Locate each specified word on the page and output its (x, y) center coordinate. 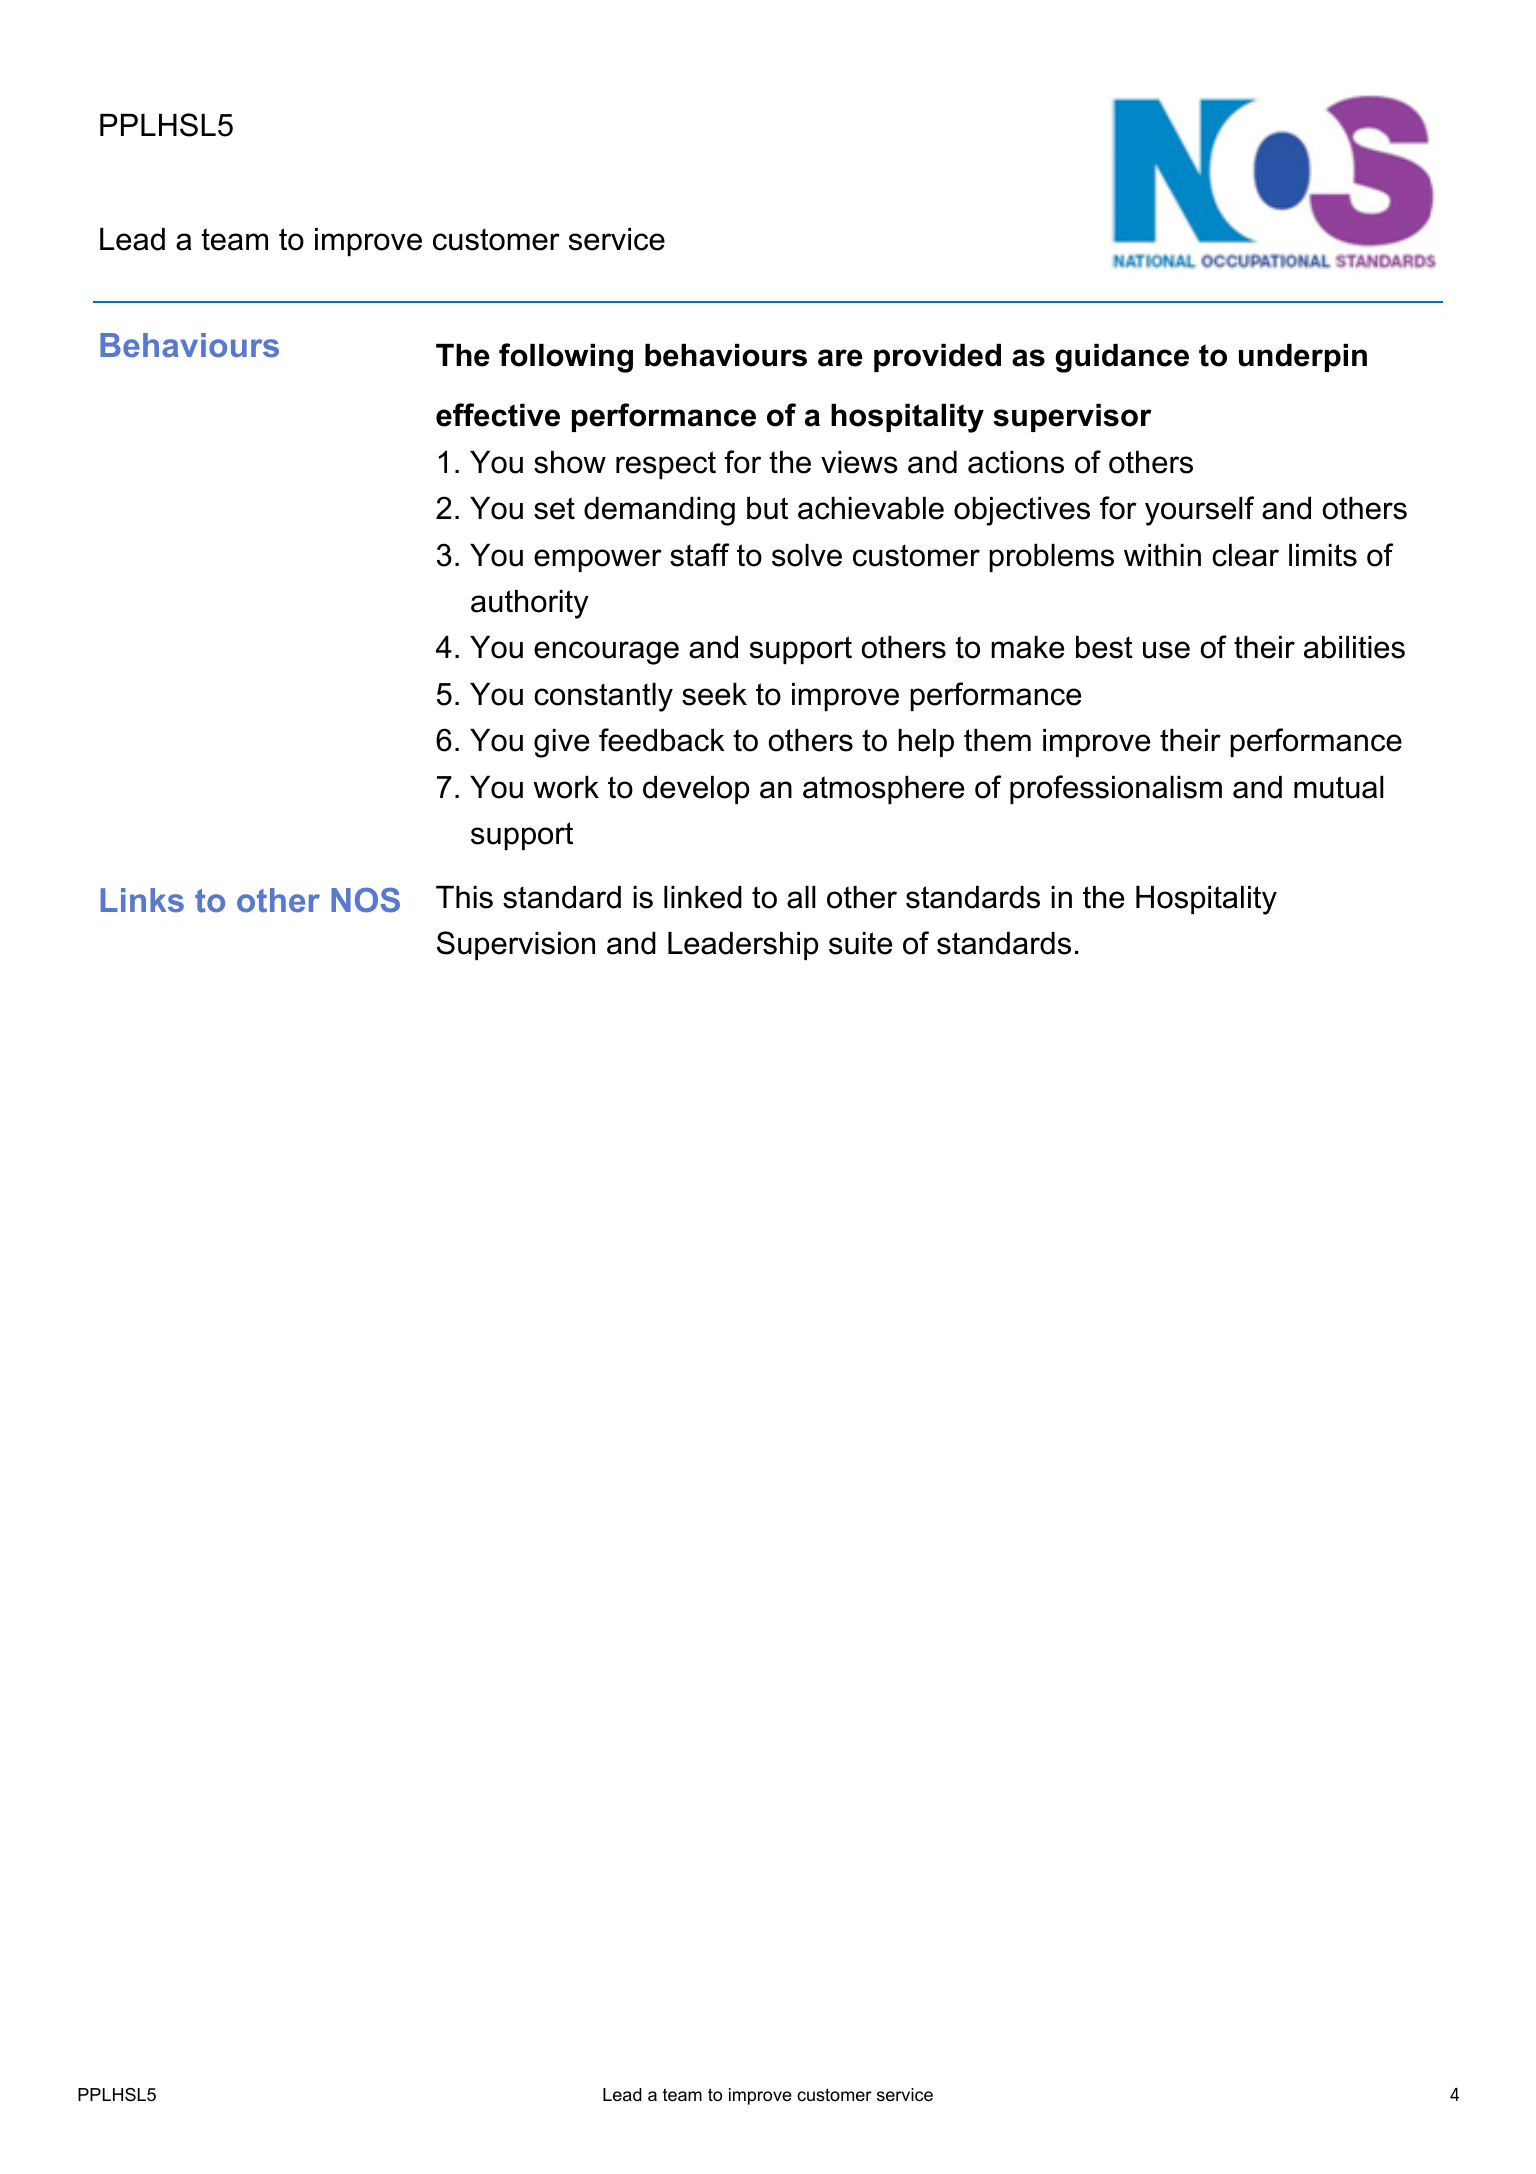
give (561, 743)
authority (530, 604)
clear (1245, 555)
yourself (1199, 511)
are (840, 358)
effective (498, 415)
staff (699, 555)
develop (696, 790)
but (767, 508)
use (1166, 650)
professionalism (1116, 789)
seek (714, 694)
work (566, 787)
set (554, 508)
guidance (1122, 358)
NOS (365, 900)
